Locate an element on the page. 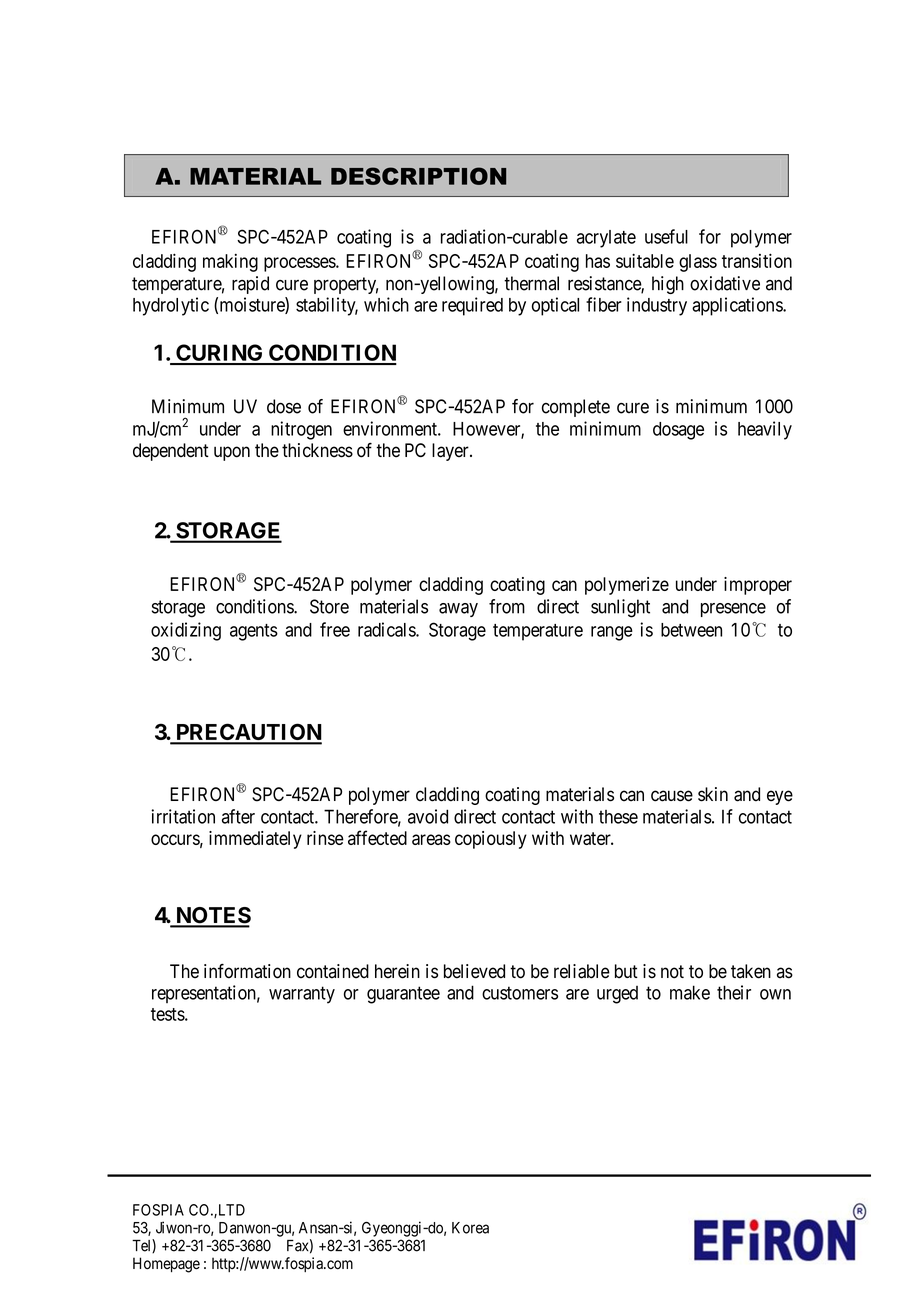  away is located at coordinates (458, 610).
